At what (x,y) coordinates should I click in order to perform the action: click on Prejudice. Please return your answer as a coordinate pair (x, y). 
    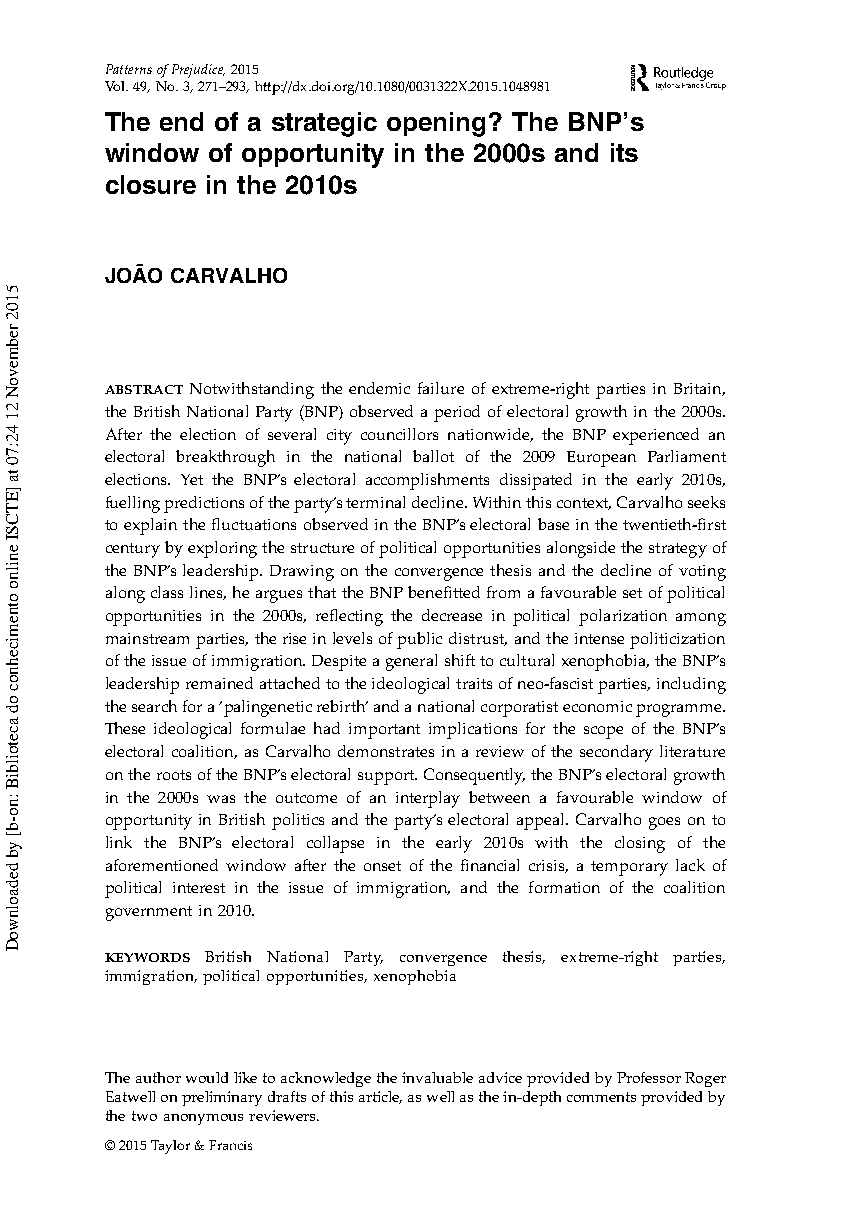
    Looking at the image, I should click on (198, 71).
